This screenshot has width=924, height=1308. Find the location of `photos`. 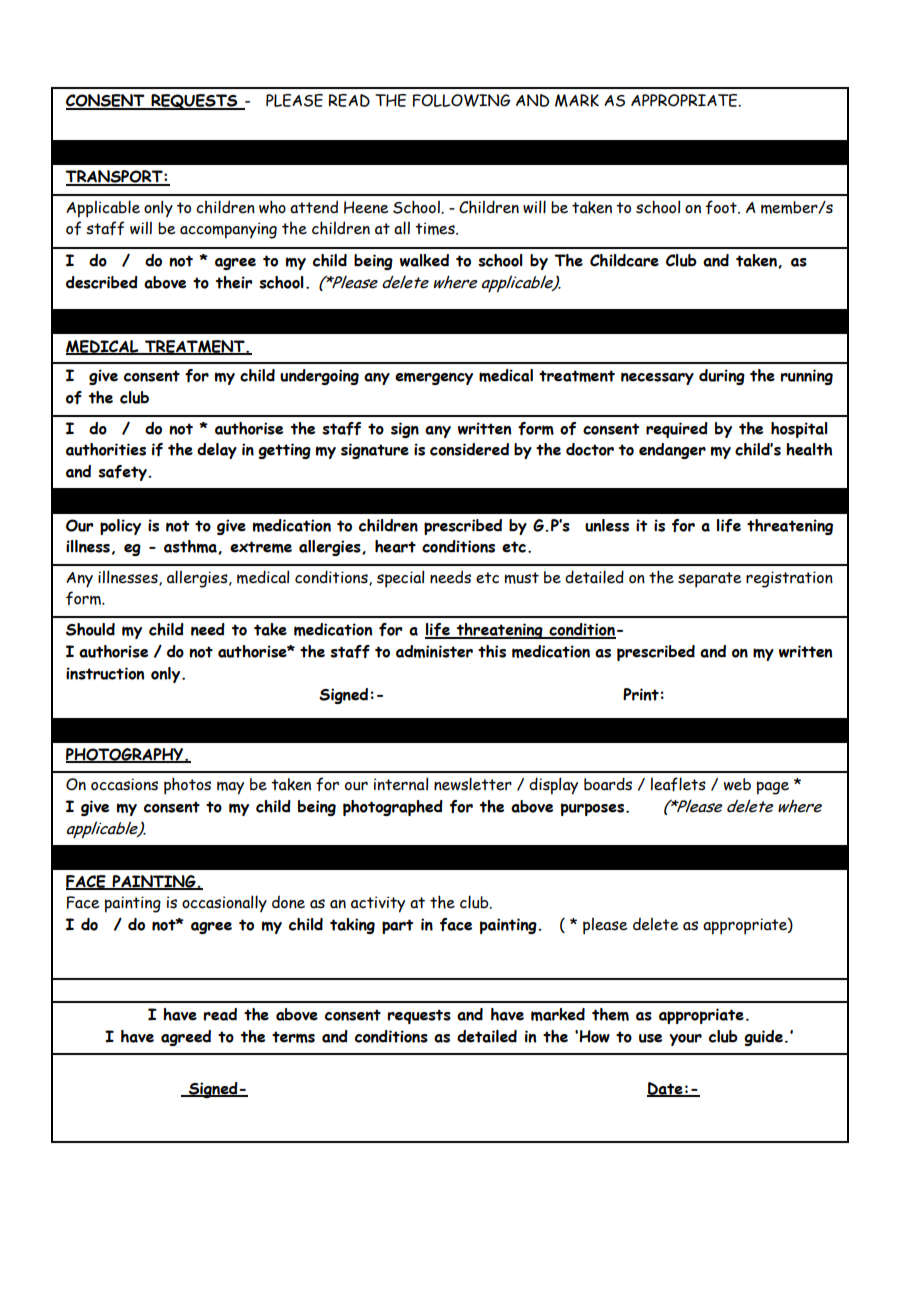

photos is located at coordinates (187, 786).
